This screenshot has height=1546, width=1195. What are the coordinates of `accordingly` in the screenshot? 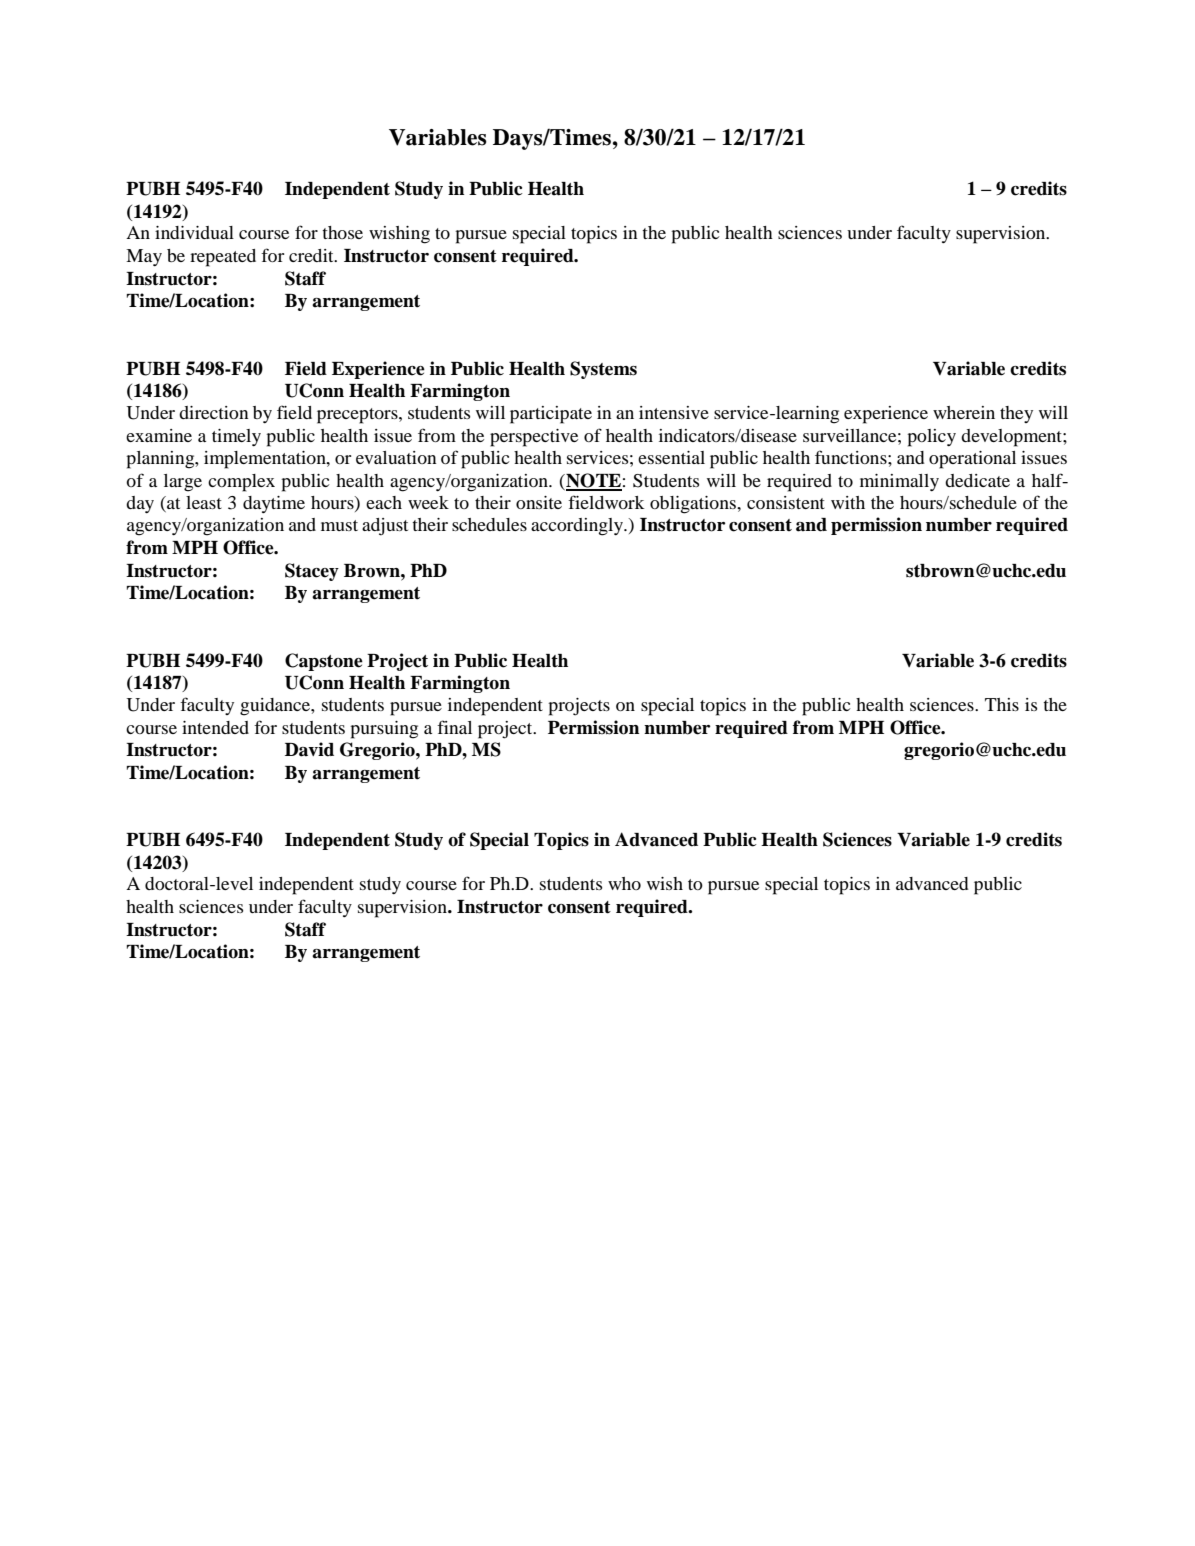 It's located at (578, 527).
